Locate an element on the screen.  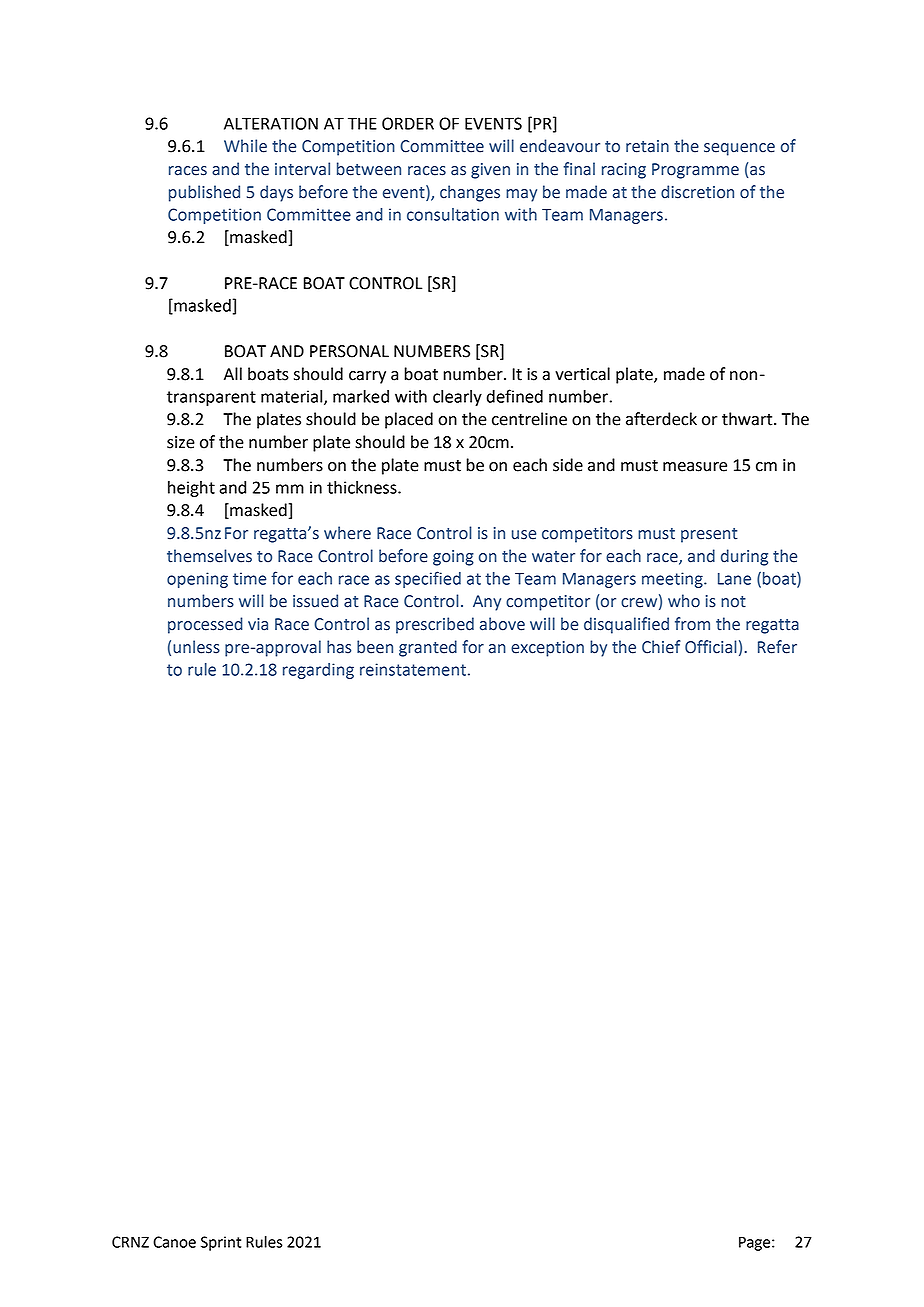
given is located at coordinates (490, 171).
